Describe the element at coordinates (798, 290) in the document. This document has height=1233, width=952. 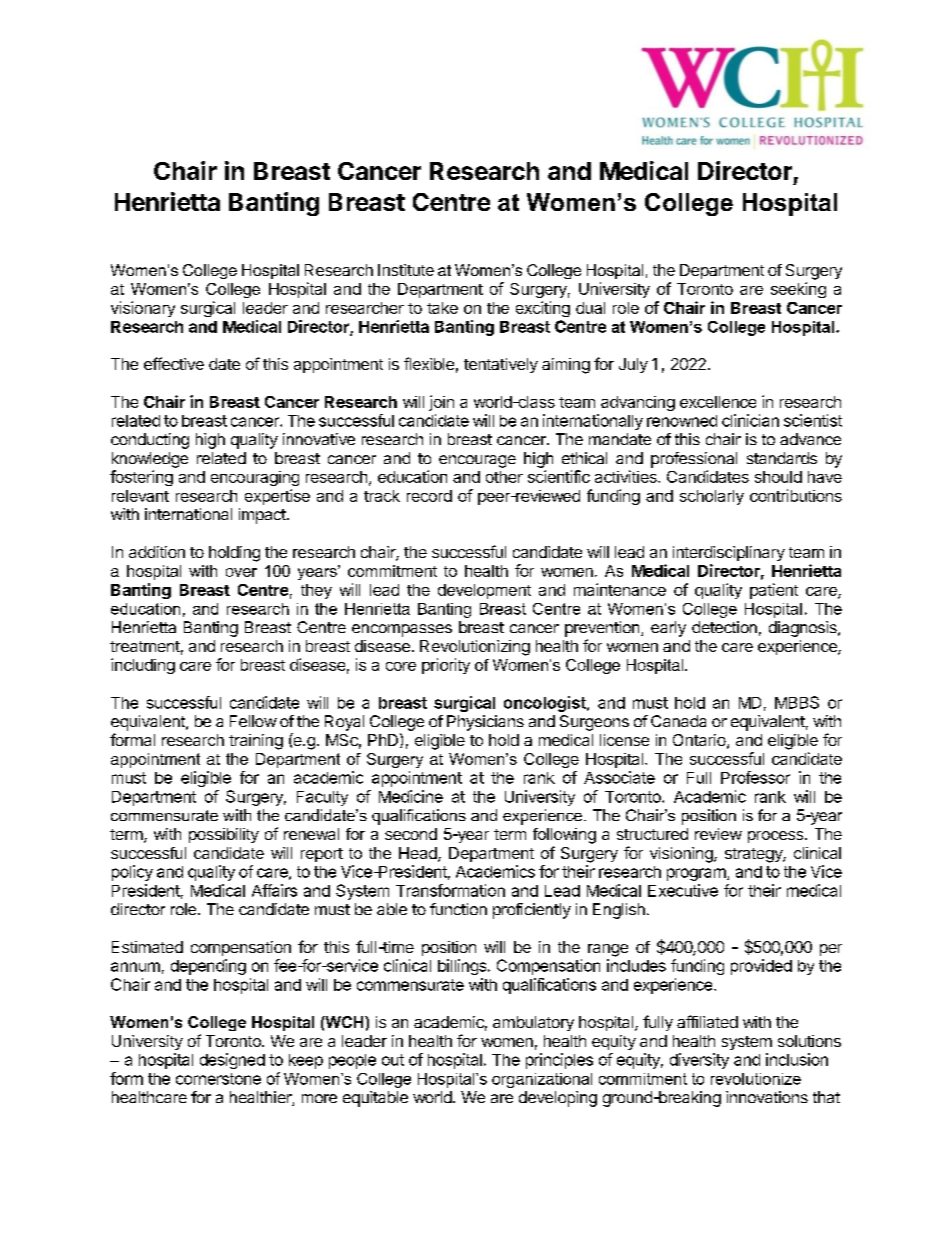
I see `seeking` at that location.
